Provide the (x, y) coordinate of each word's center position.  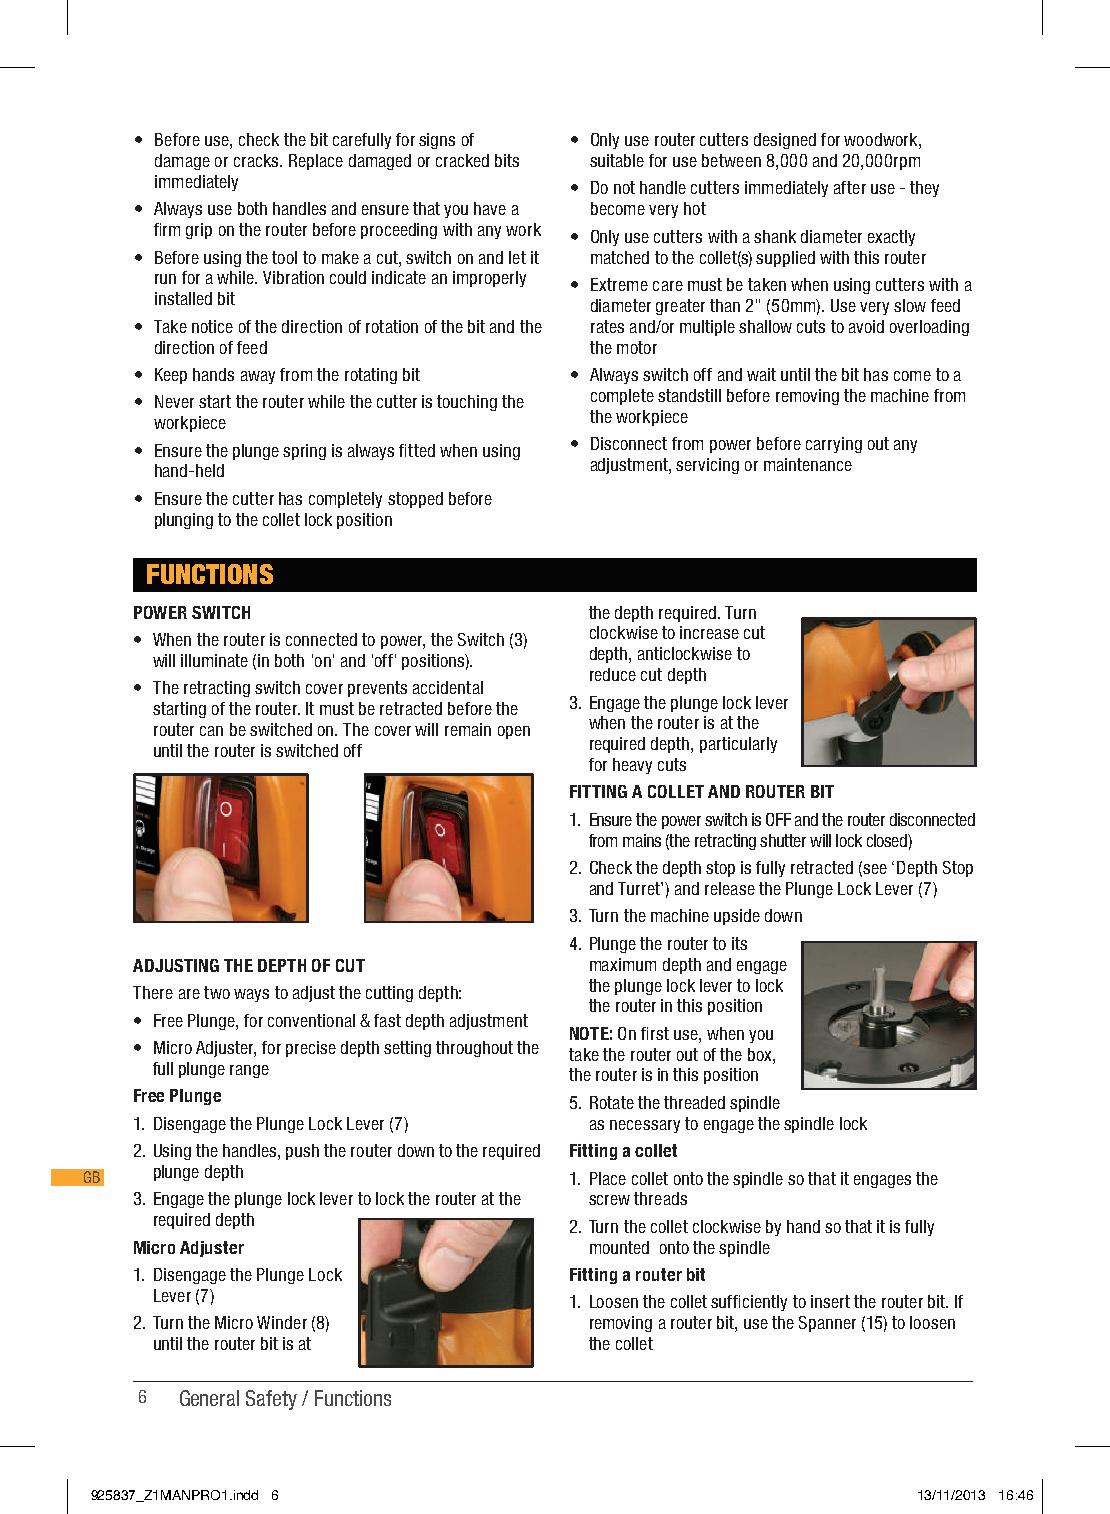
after (850, 187)
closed (888, 840)
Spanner (827, 1324)
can (211, 731)
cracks (257, 160)
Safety (271, 1400)
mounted (619, 1247)
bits (507, 160)
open (514, 732)
